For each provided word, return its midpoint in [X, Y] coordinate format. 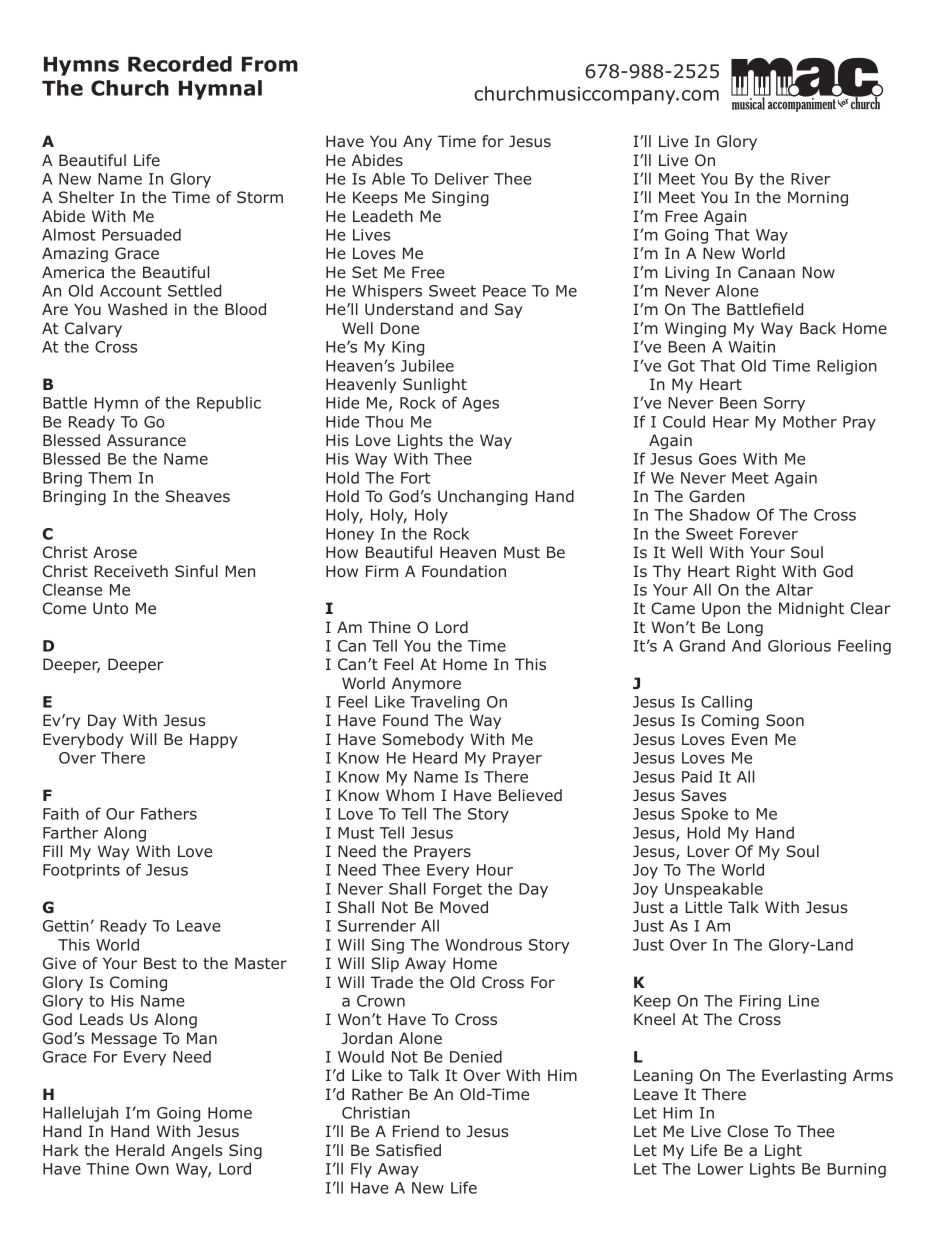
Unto [110, 608]
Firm [382, 571]
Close [747, 1131]
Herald [140, 1150]
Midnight [811, 609]
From [270, 64]
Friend [416, 1131]
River [810, 179]
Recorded [180, 64]
